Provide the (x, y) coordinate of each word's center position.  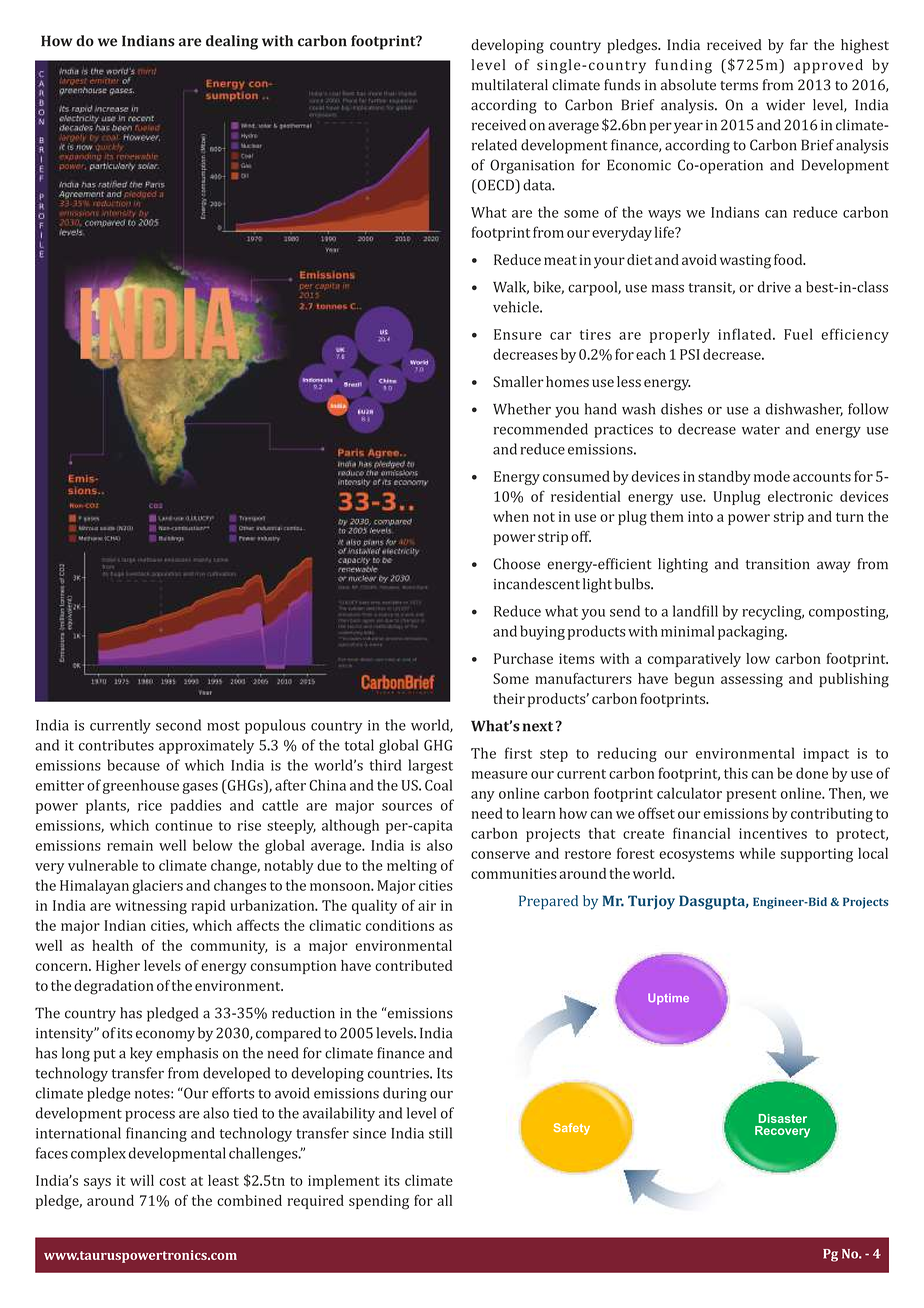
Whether (522, 409)
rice (150, 805)
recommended (541, 429)
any (483, 796)
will (142, 1180)
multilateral (510, 85)
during (405, 1094)
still (440, 1133)
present (751, 795)
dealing (232, 42)
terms (739, 86)
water (761, 430)
